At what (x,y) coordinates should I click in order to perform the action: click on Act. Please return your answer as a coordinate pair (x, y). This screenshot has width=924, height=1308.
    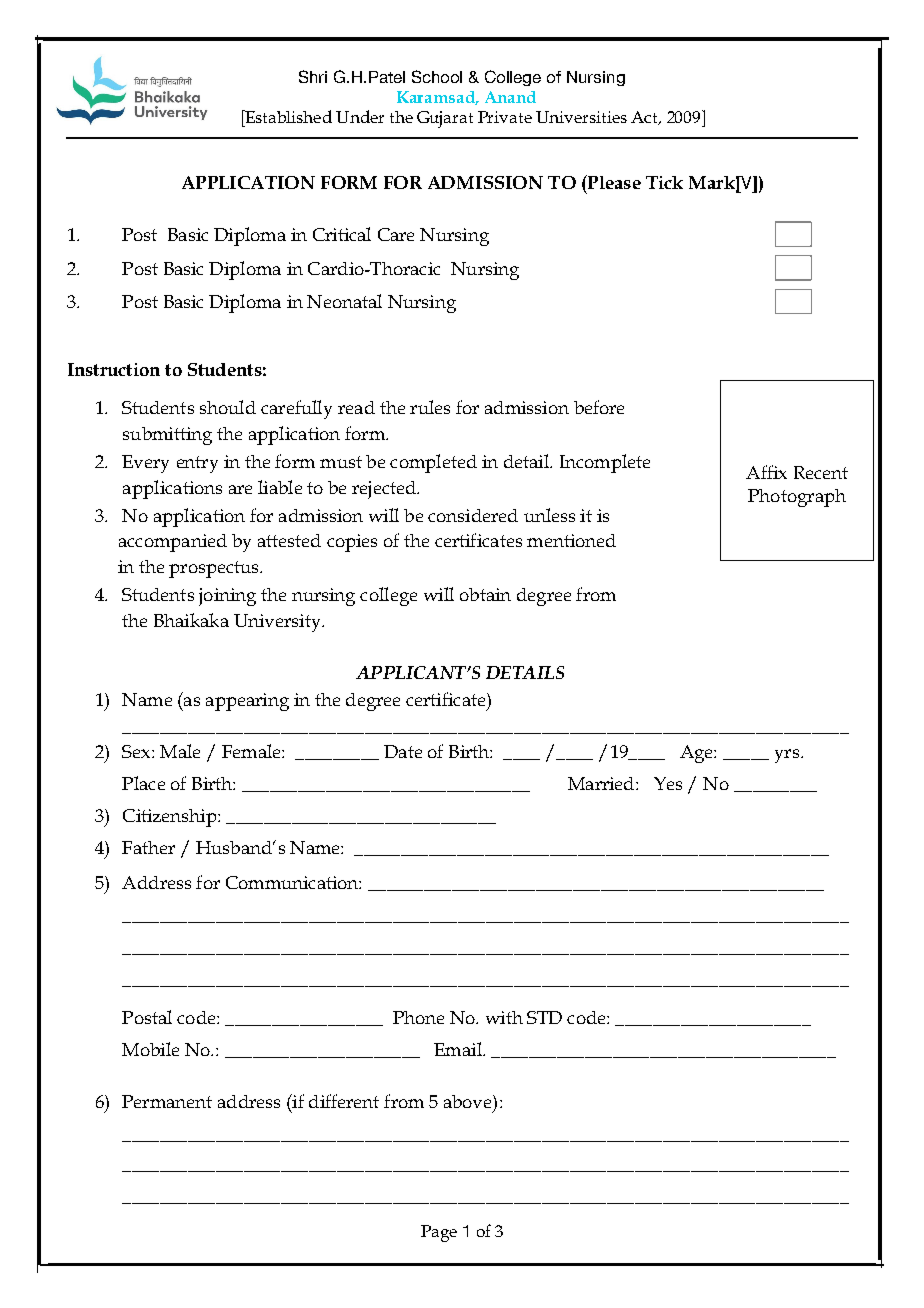
    Looking at the image, I should click on (645, 118).
